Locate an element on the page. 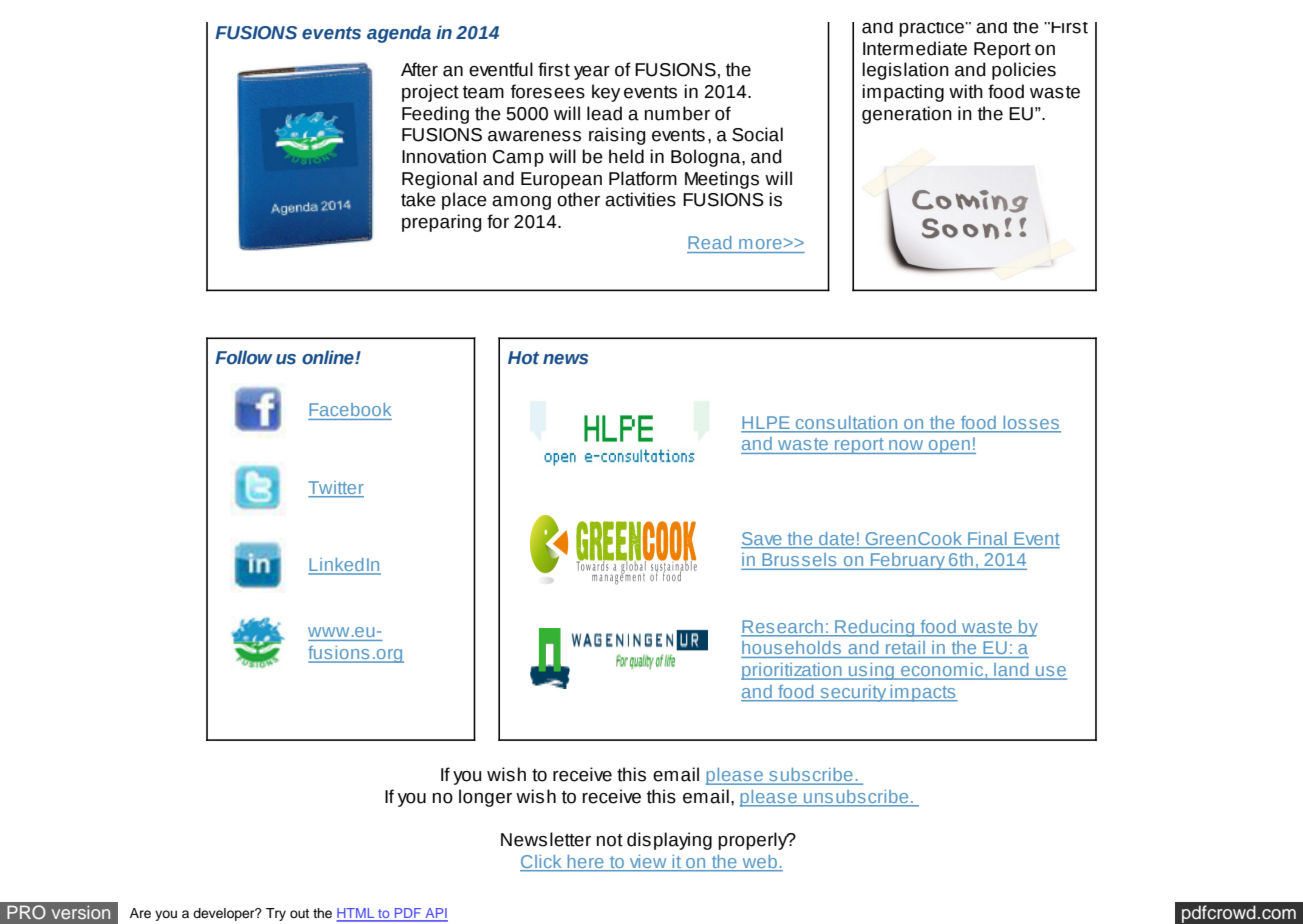 Image resolution: width=1303 pixels, height=924 pixels. Facebook is located at coordinates (350, 409).
